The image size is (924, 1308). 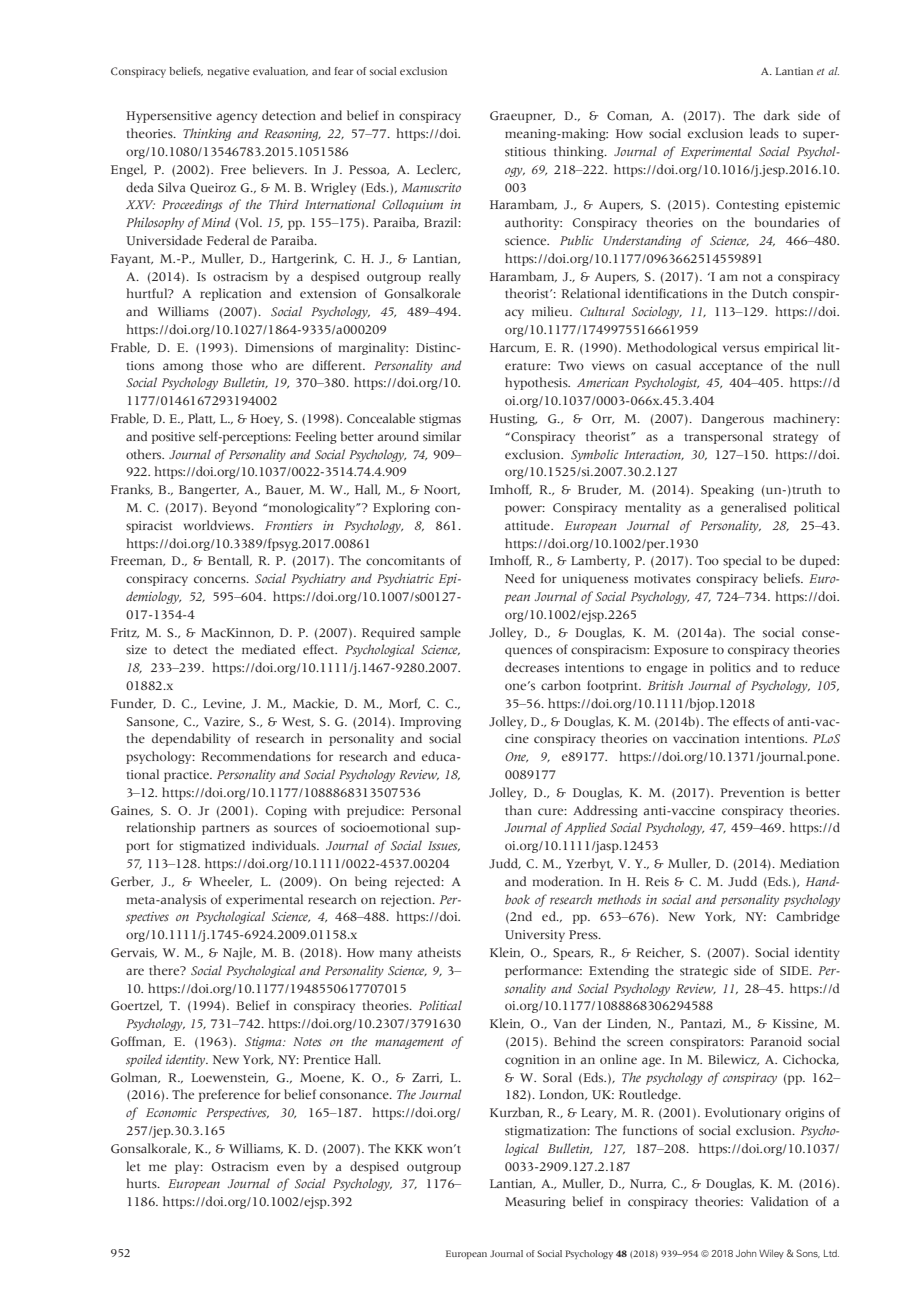 I want to click on Colloquium, so click(x=412, y=205).
